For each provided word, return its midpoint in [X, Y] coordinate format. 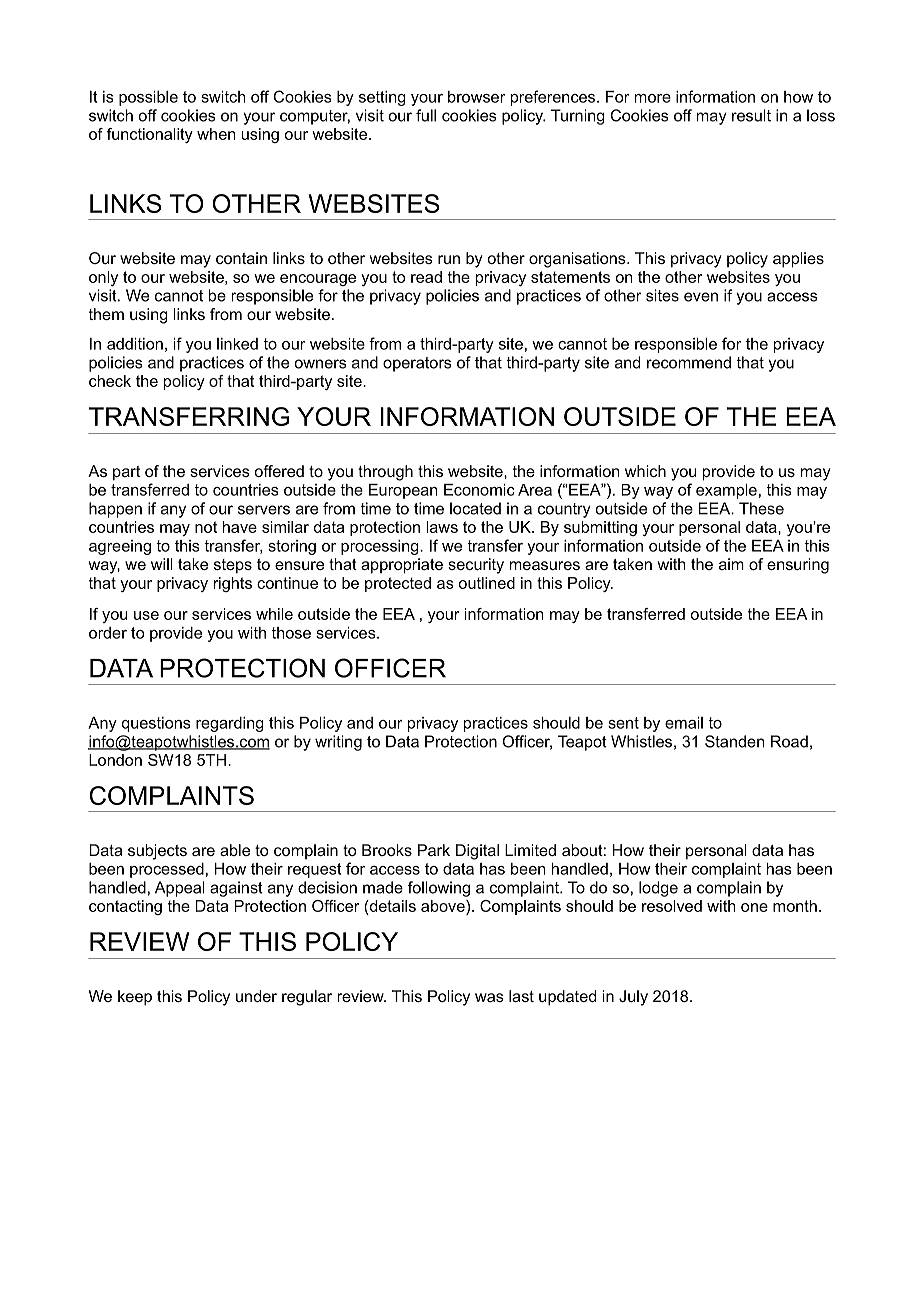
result [751, 115]
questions [156, 724]
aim [731, 564]
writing [338, 743]
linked [237, 344]
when [216, 134]
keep [135, 998]
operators [417, 364]
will [162, 564]
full [426, 115]
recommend [689, 362]
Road [789, 741]
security [476, 566]
